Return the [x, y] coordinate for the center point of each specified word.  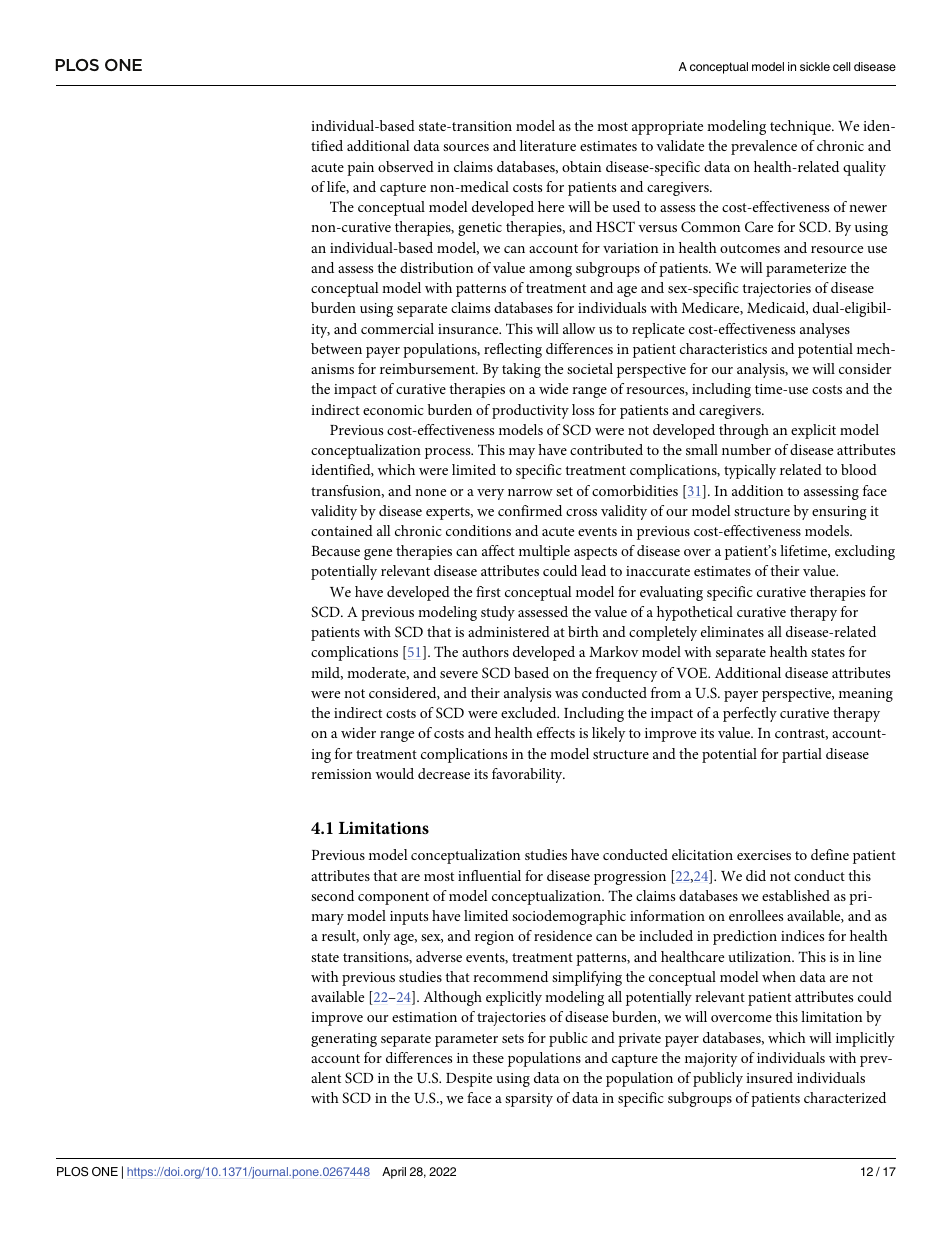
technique [801, 127]
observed [406, 166]
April [394, 1173]
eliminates [732, 631]
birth [583, 631]
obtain [581, 166]
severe [459, 674]
